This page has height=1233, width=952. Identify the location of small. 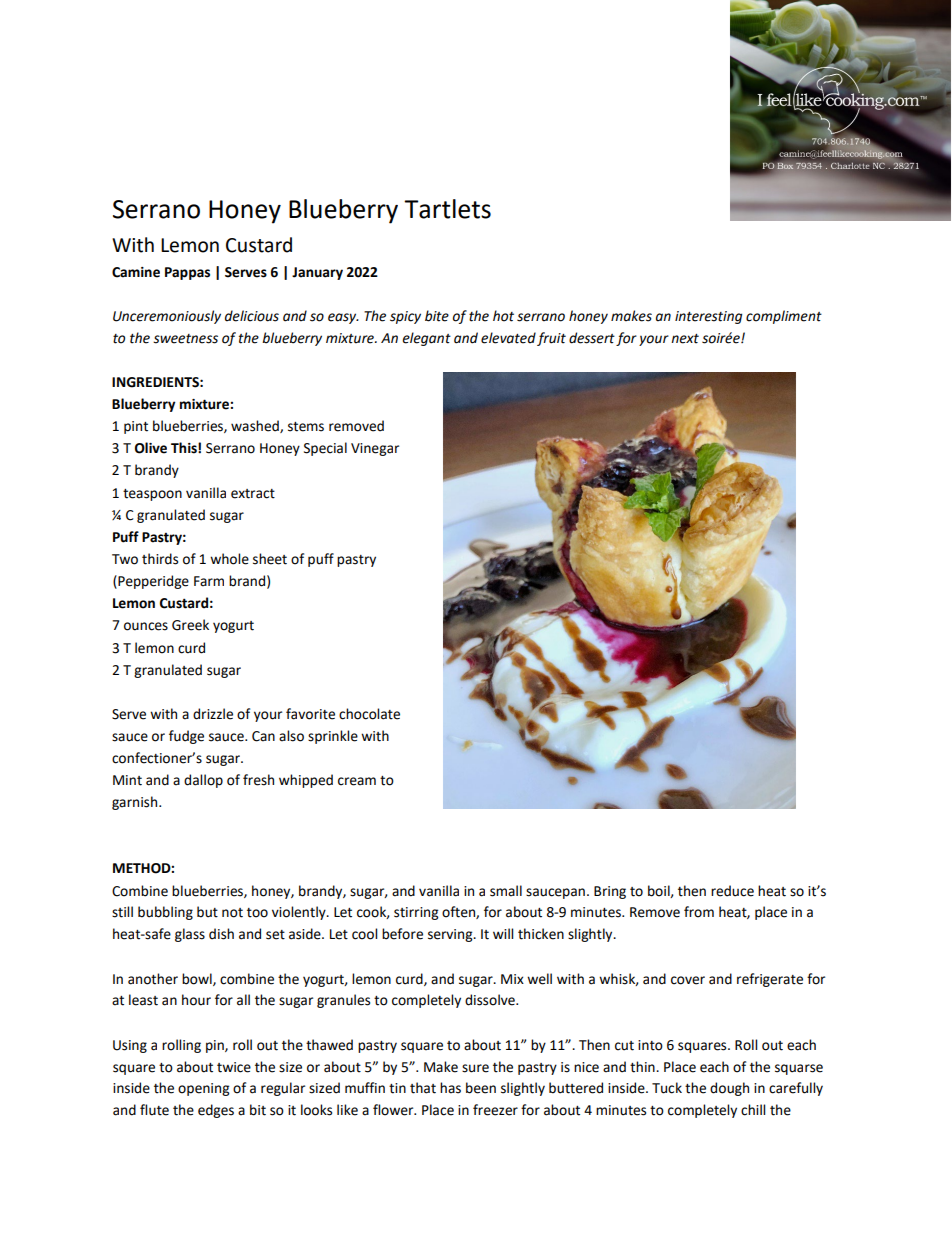
(506, 891).
